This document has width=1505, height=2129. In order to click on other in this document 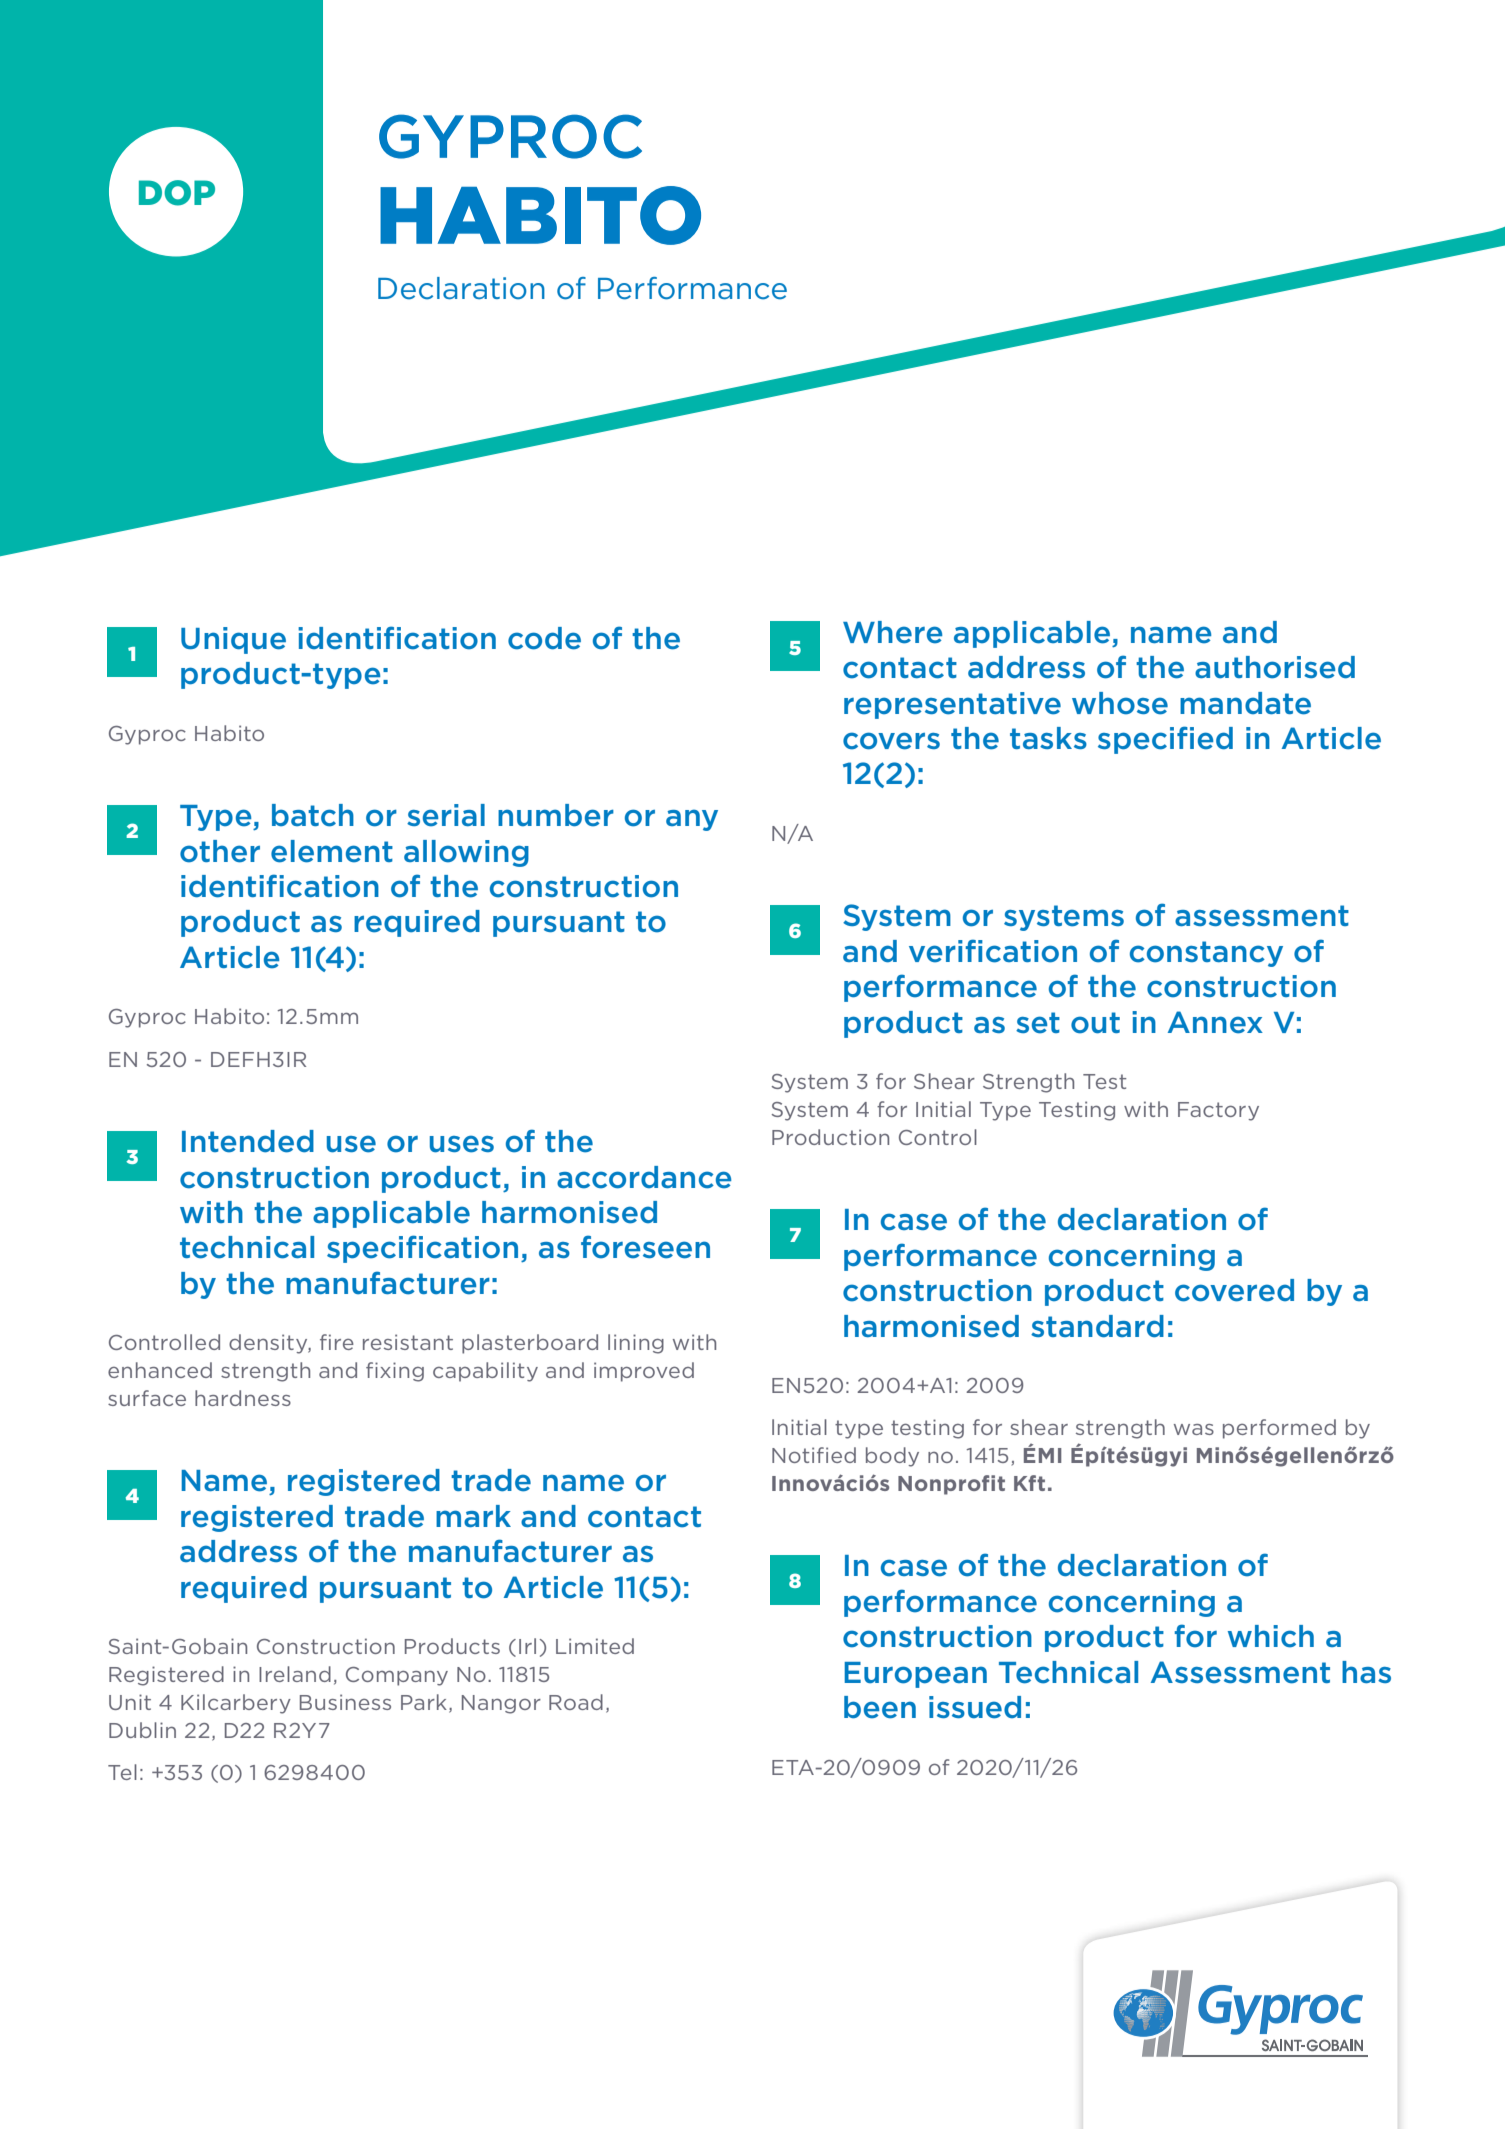, I will do `click(220, 851)`.
